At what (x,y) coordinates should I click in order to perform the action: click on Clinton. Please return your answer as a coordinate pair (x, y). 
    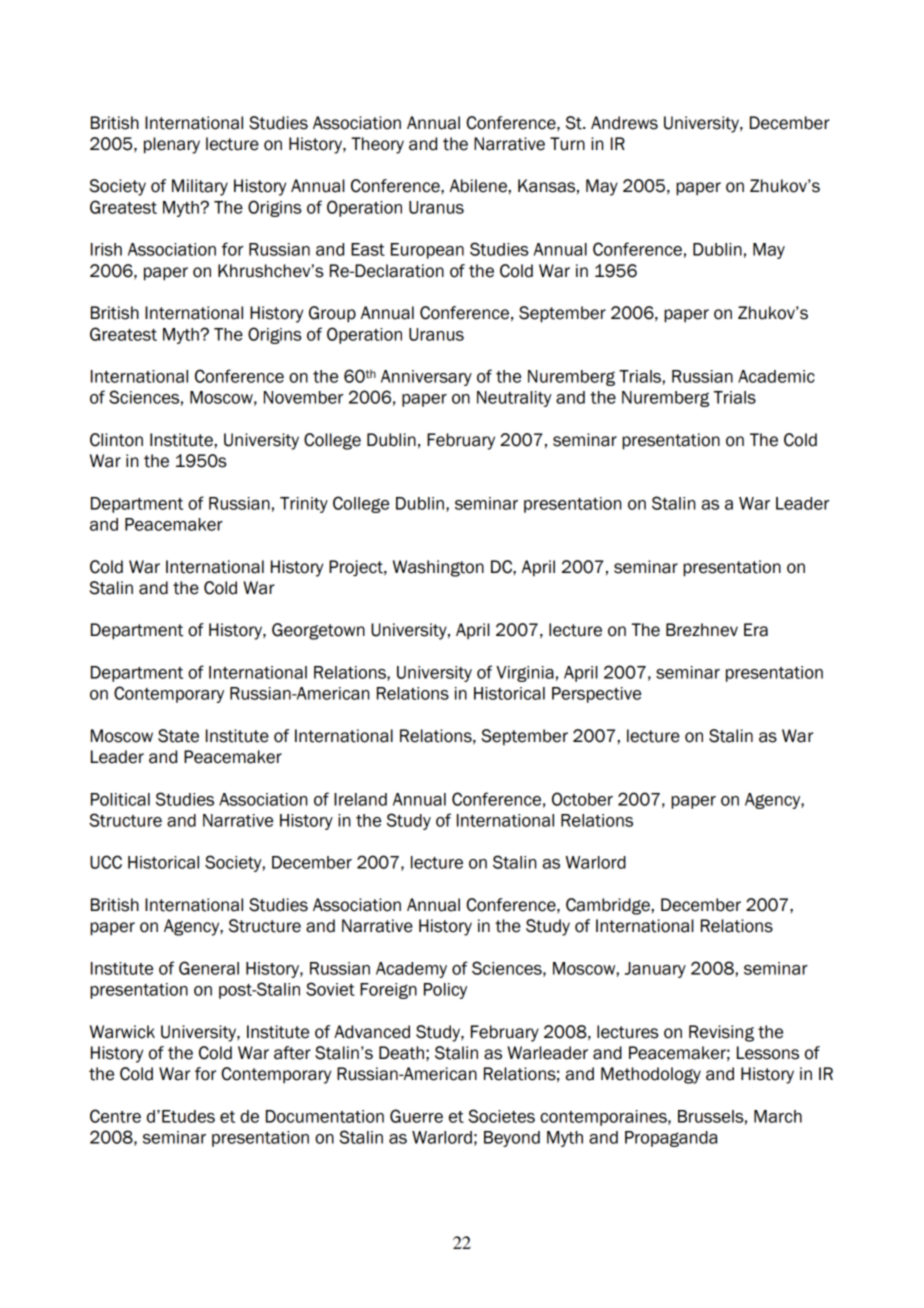
    Looking at the image, I should click on (116, 440).
